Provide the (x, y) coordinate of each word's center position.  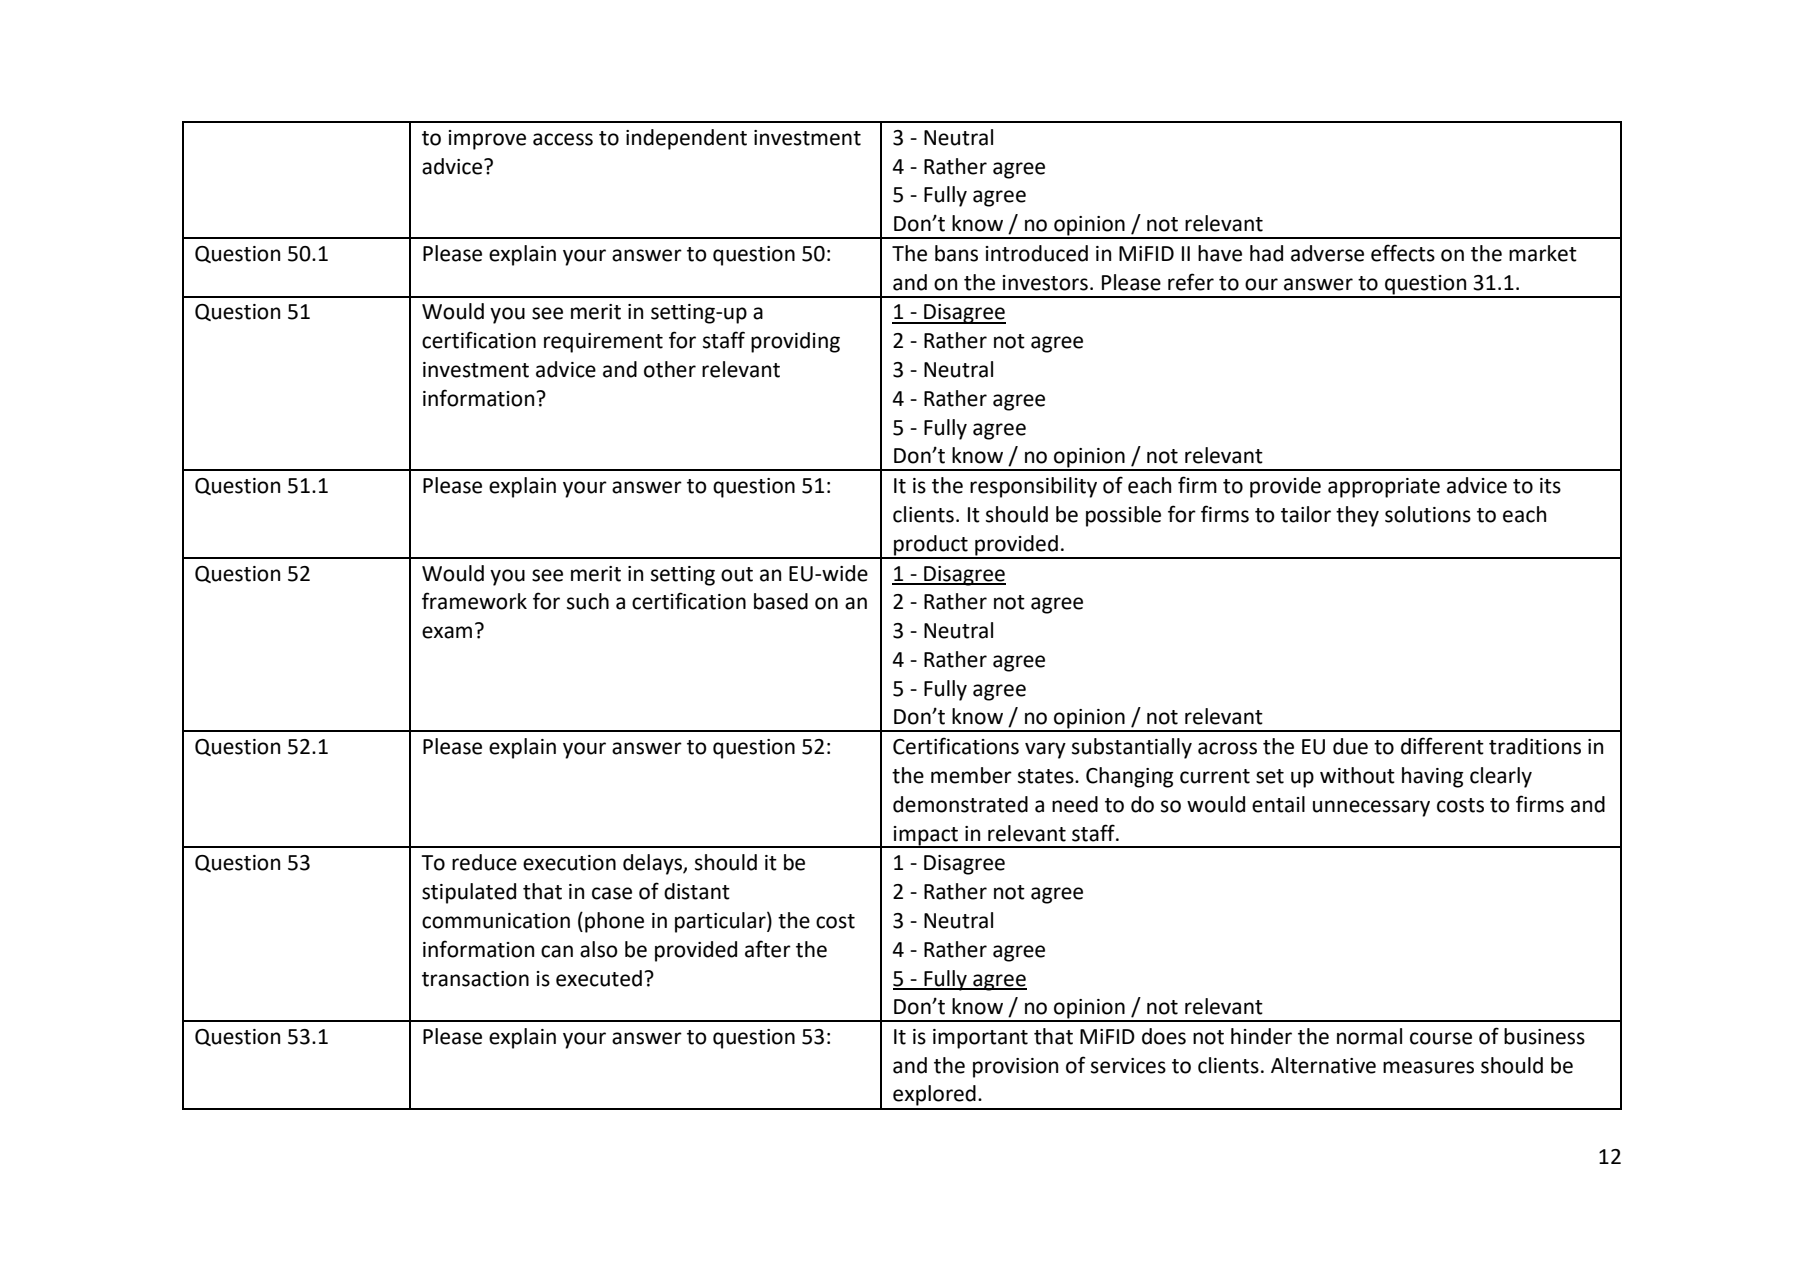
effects (1403, 253)
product (931, 546)
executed (599, 978)
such (588, 601)
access (563, 139)
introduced (1037, 253)
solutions (1428, 514)
